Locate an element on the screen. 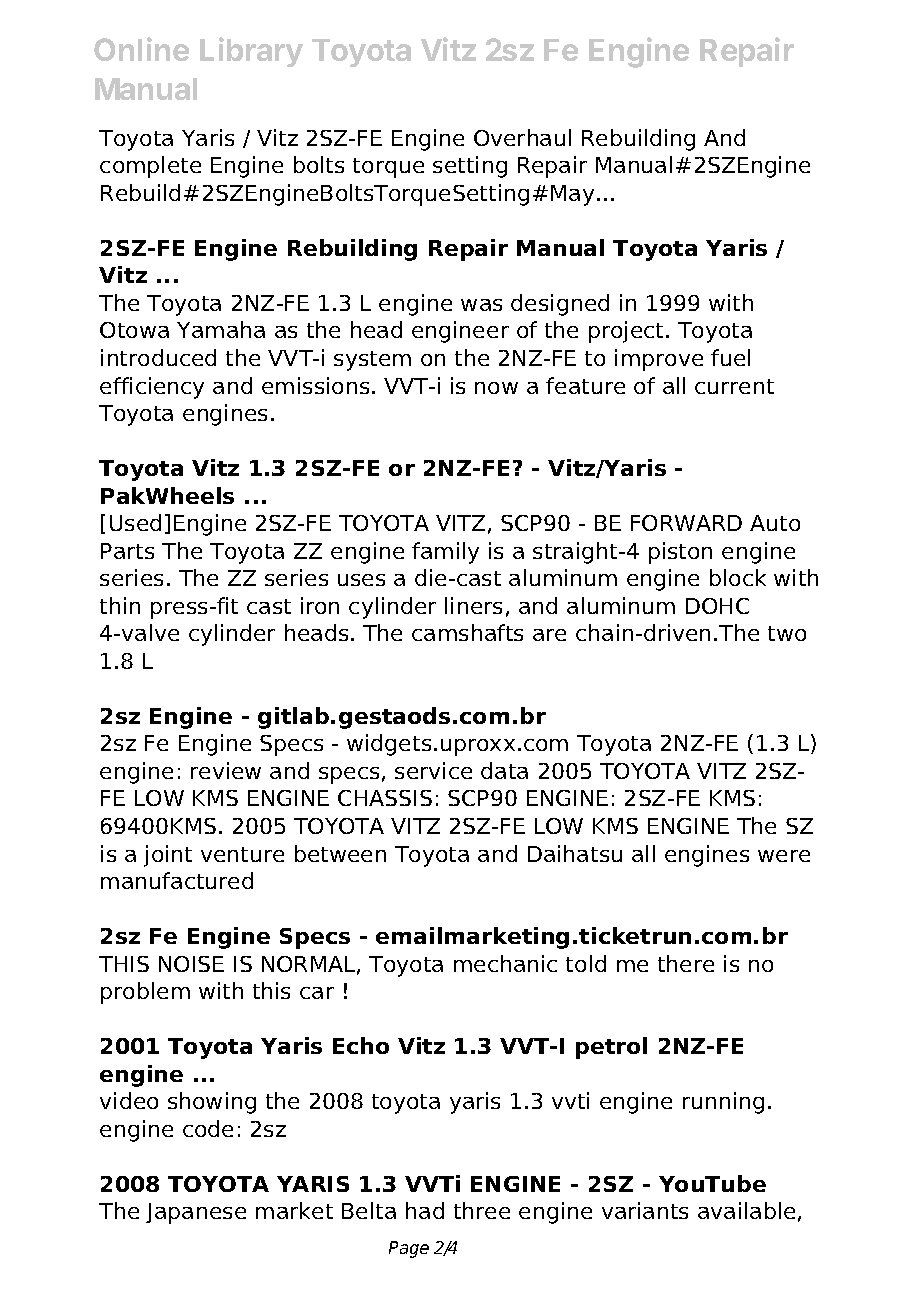 The image size is (924, 1311). DOHC is located at coordinates (717, 606).
